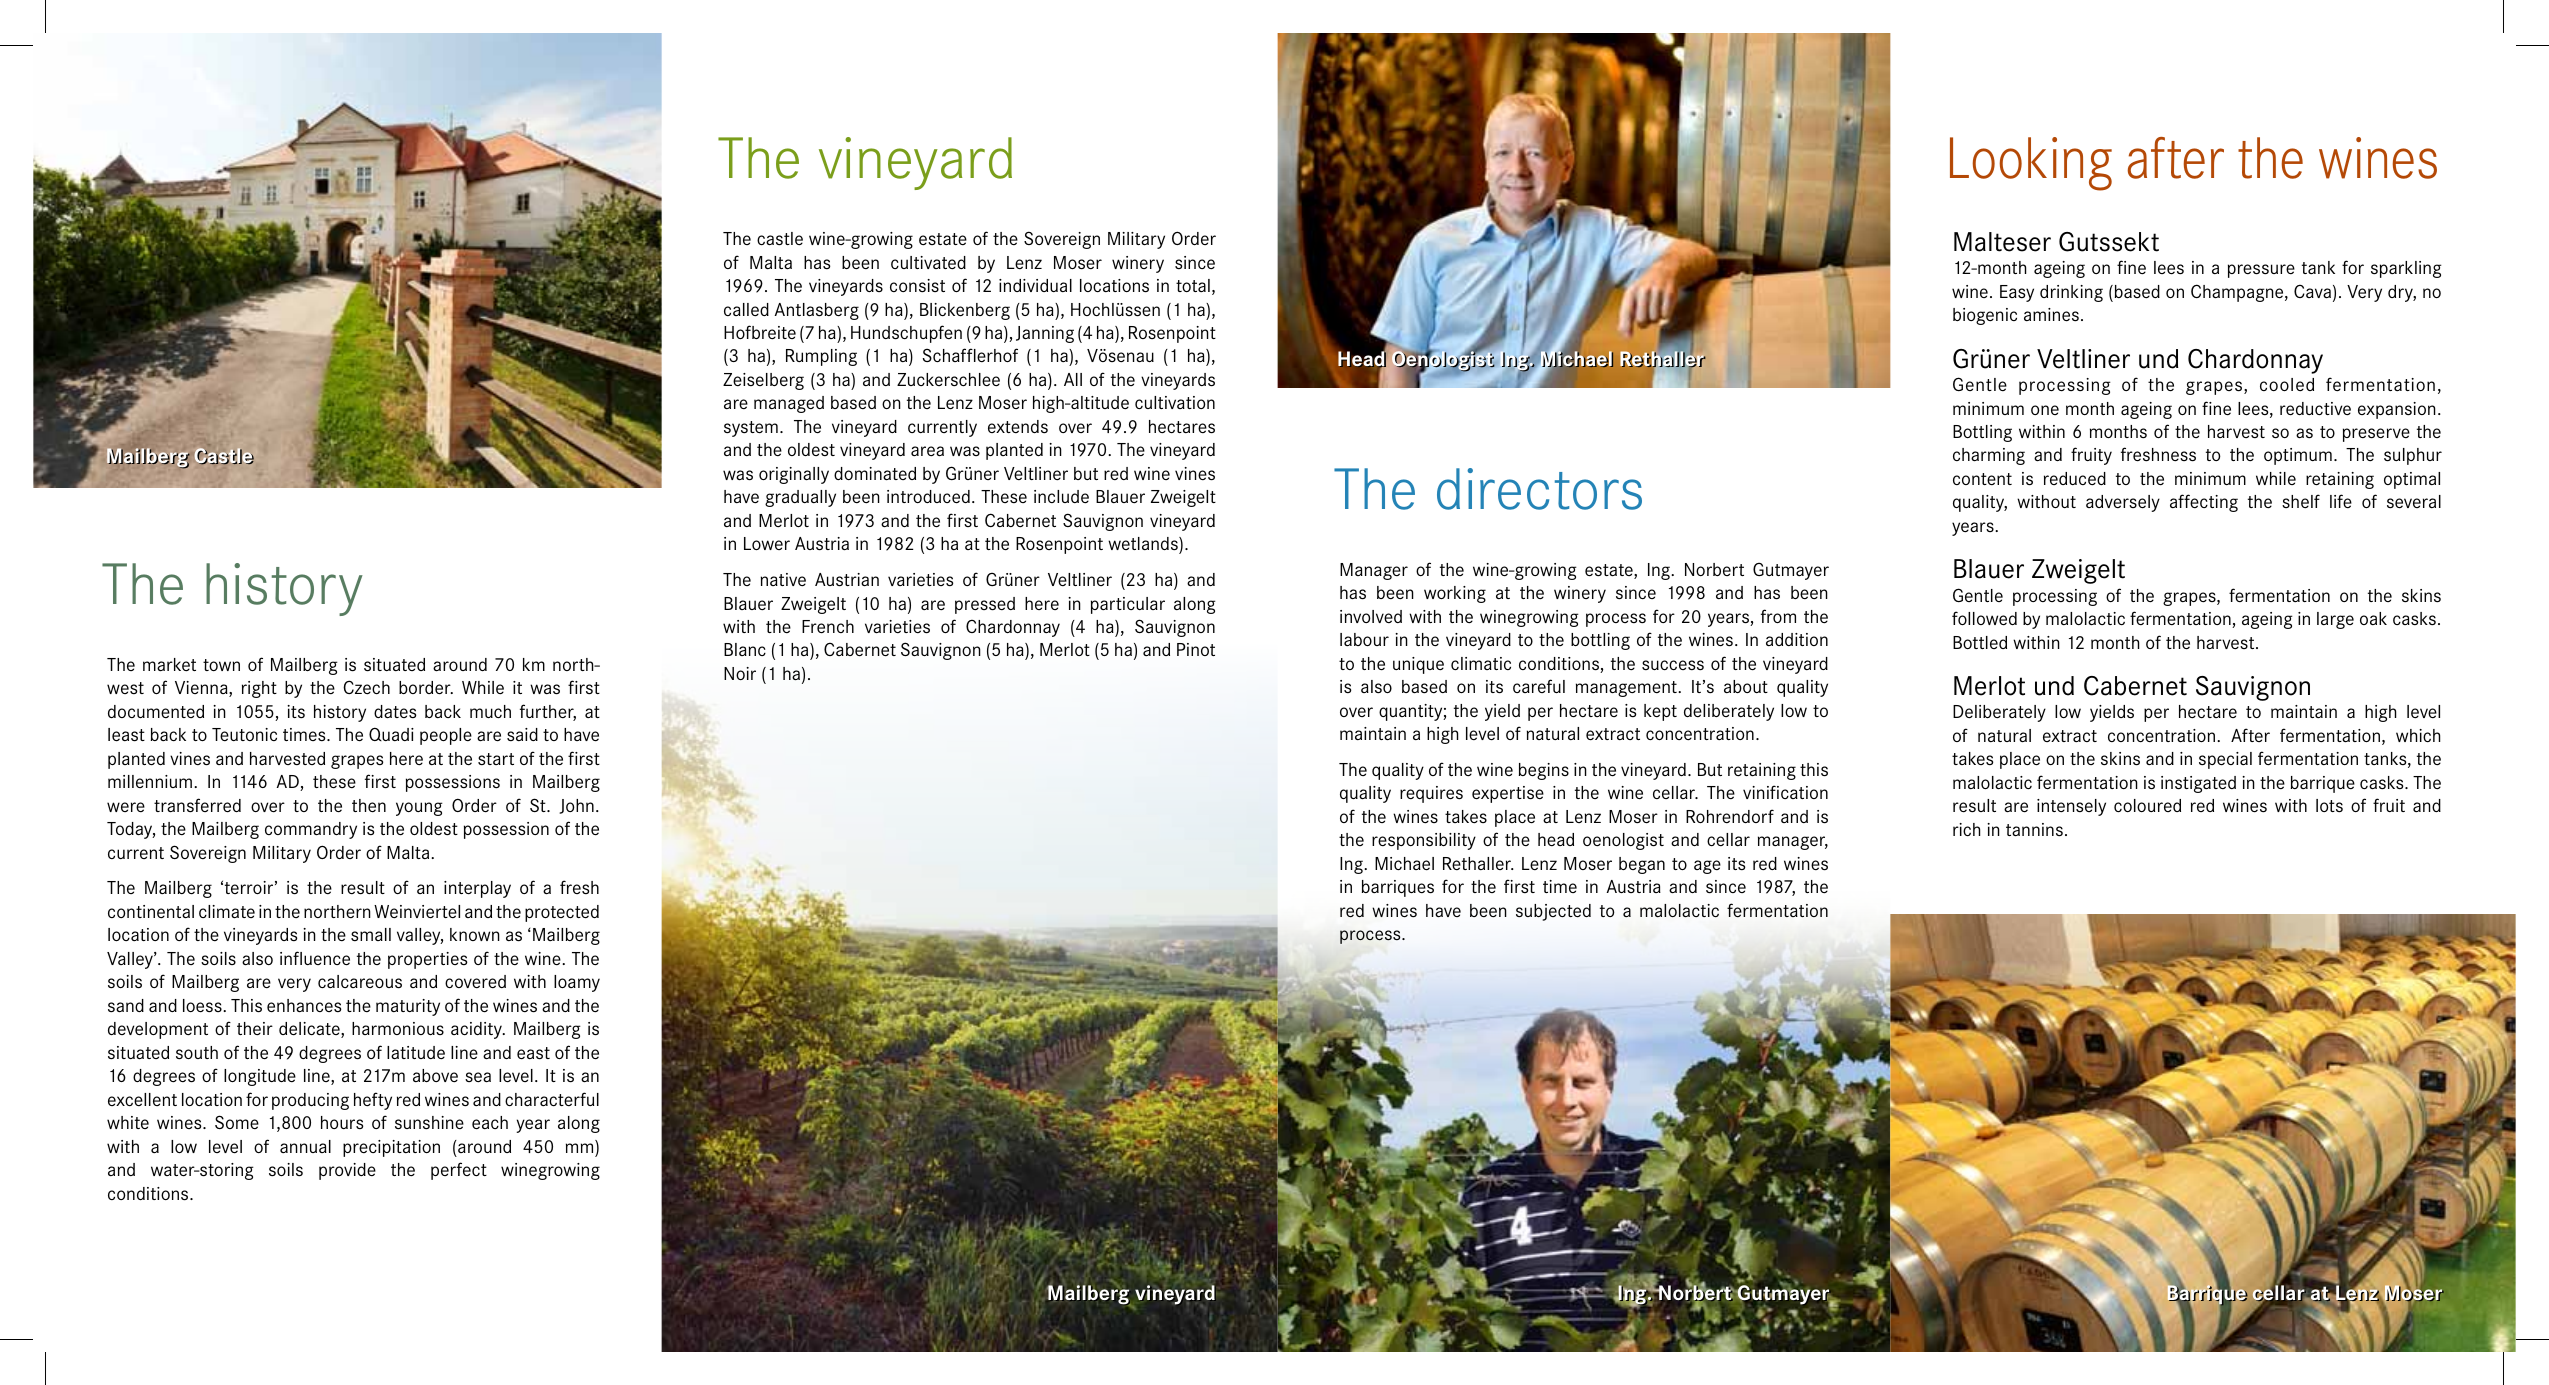  What do you see at coordinates (1144, 544) in the page?
I see `wetlands` at bounding box center [1144, 544].
